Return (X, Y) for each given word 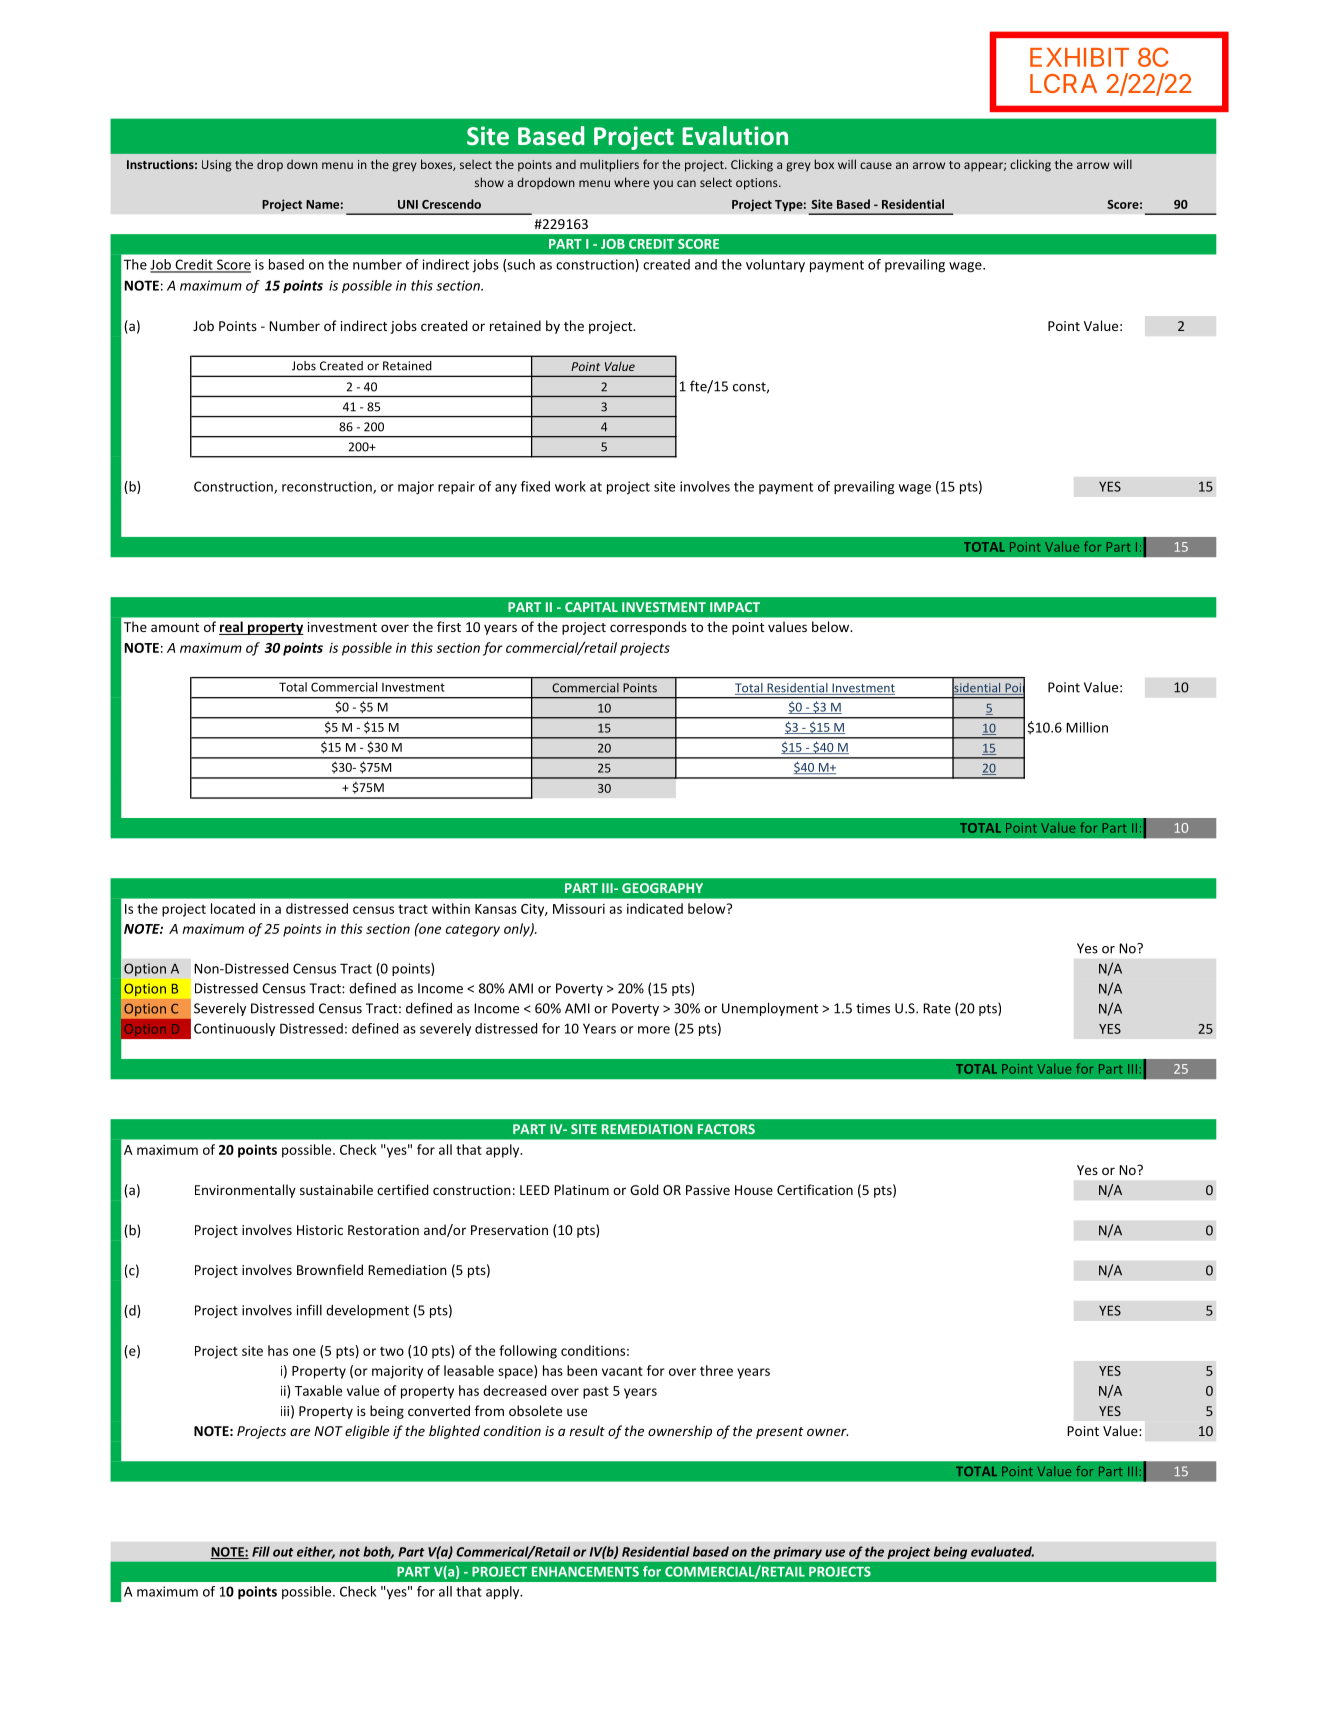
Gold (644, 1189)
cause (876, 165)
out (283, 1552)
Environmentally (245, 1191)
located (233, 908)
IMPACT (735, 607)
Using (217, 166)
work (570, 486)
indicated (655, 908)
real (232, 628)
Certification (815, 1189)
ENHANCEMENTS (585, 1571)
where (631, 182)
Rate (937, 1008)
